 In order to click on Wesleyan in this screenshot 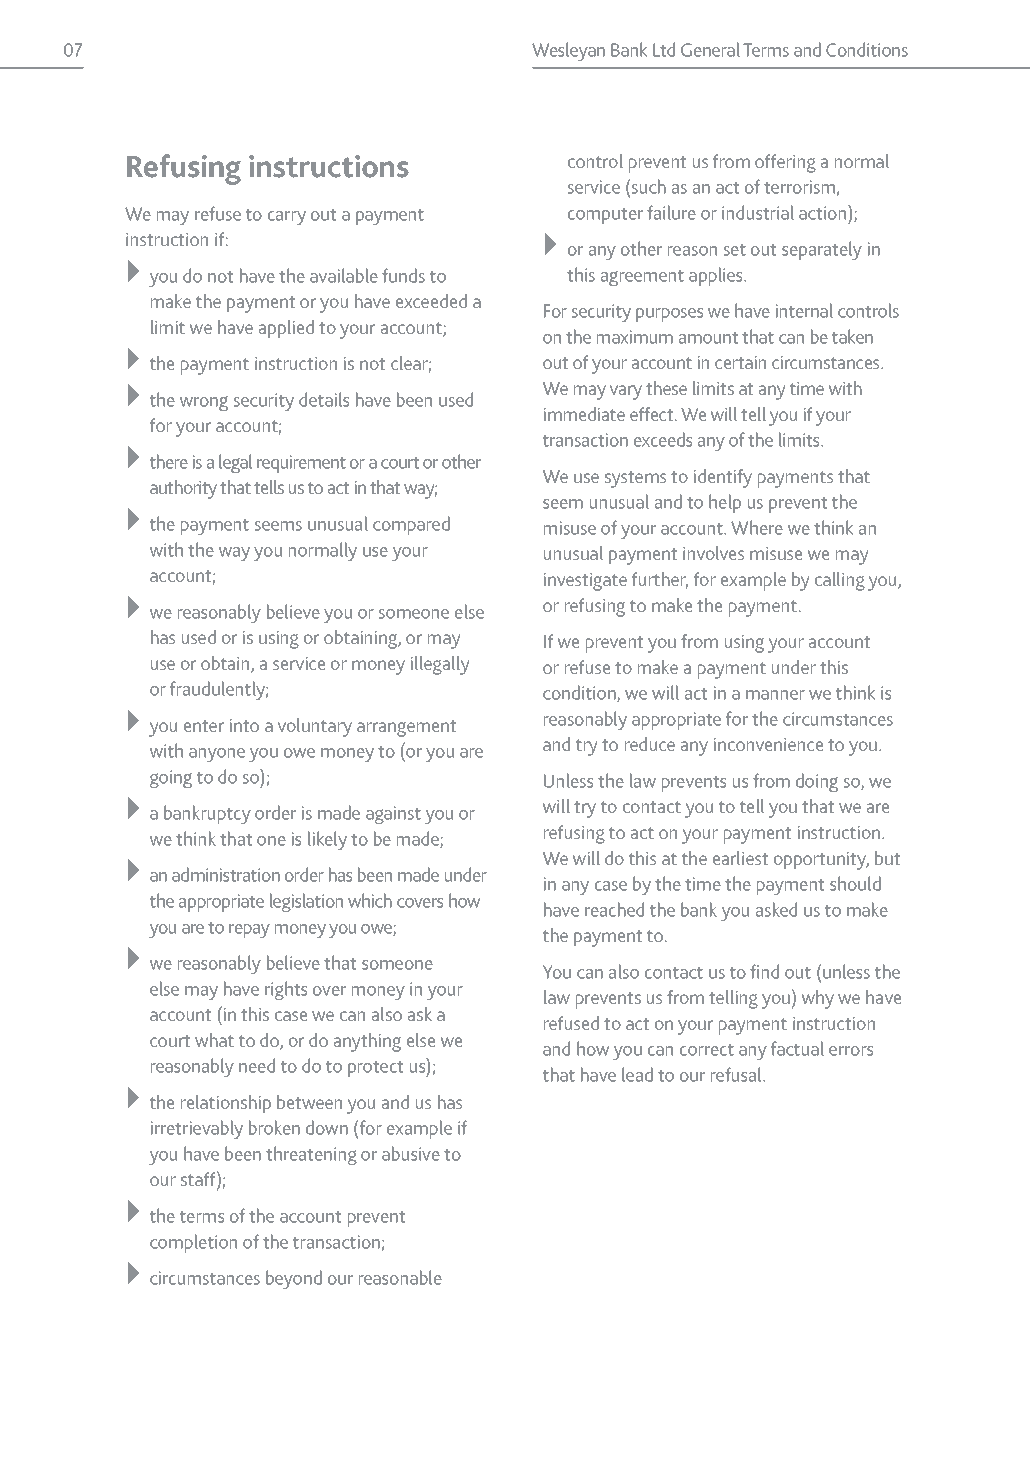, I will do `click(568, 51)`.
